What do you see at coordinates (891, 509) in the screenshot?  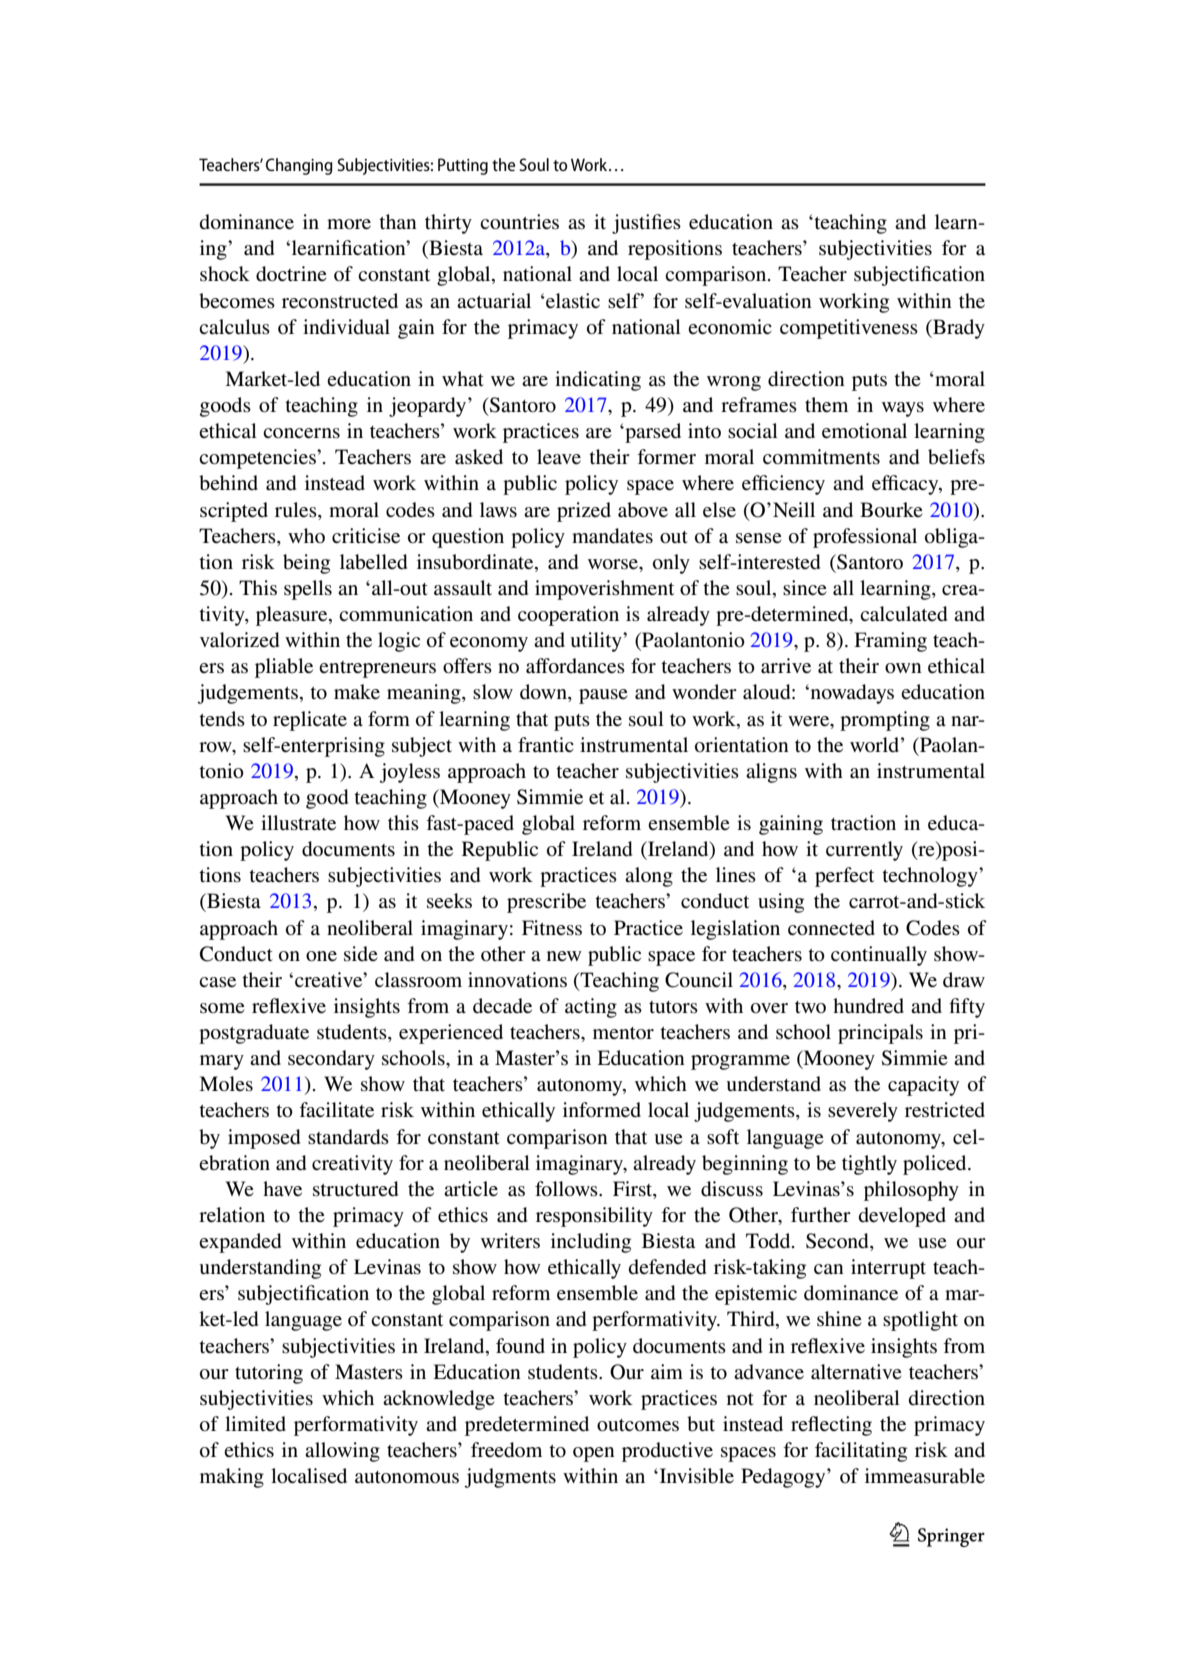 I see `Bourke` at bounding box center [891, 509].
